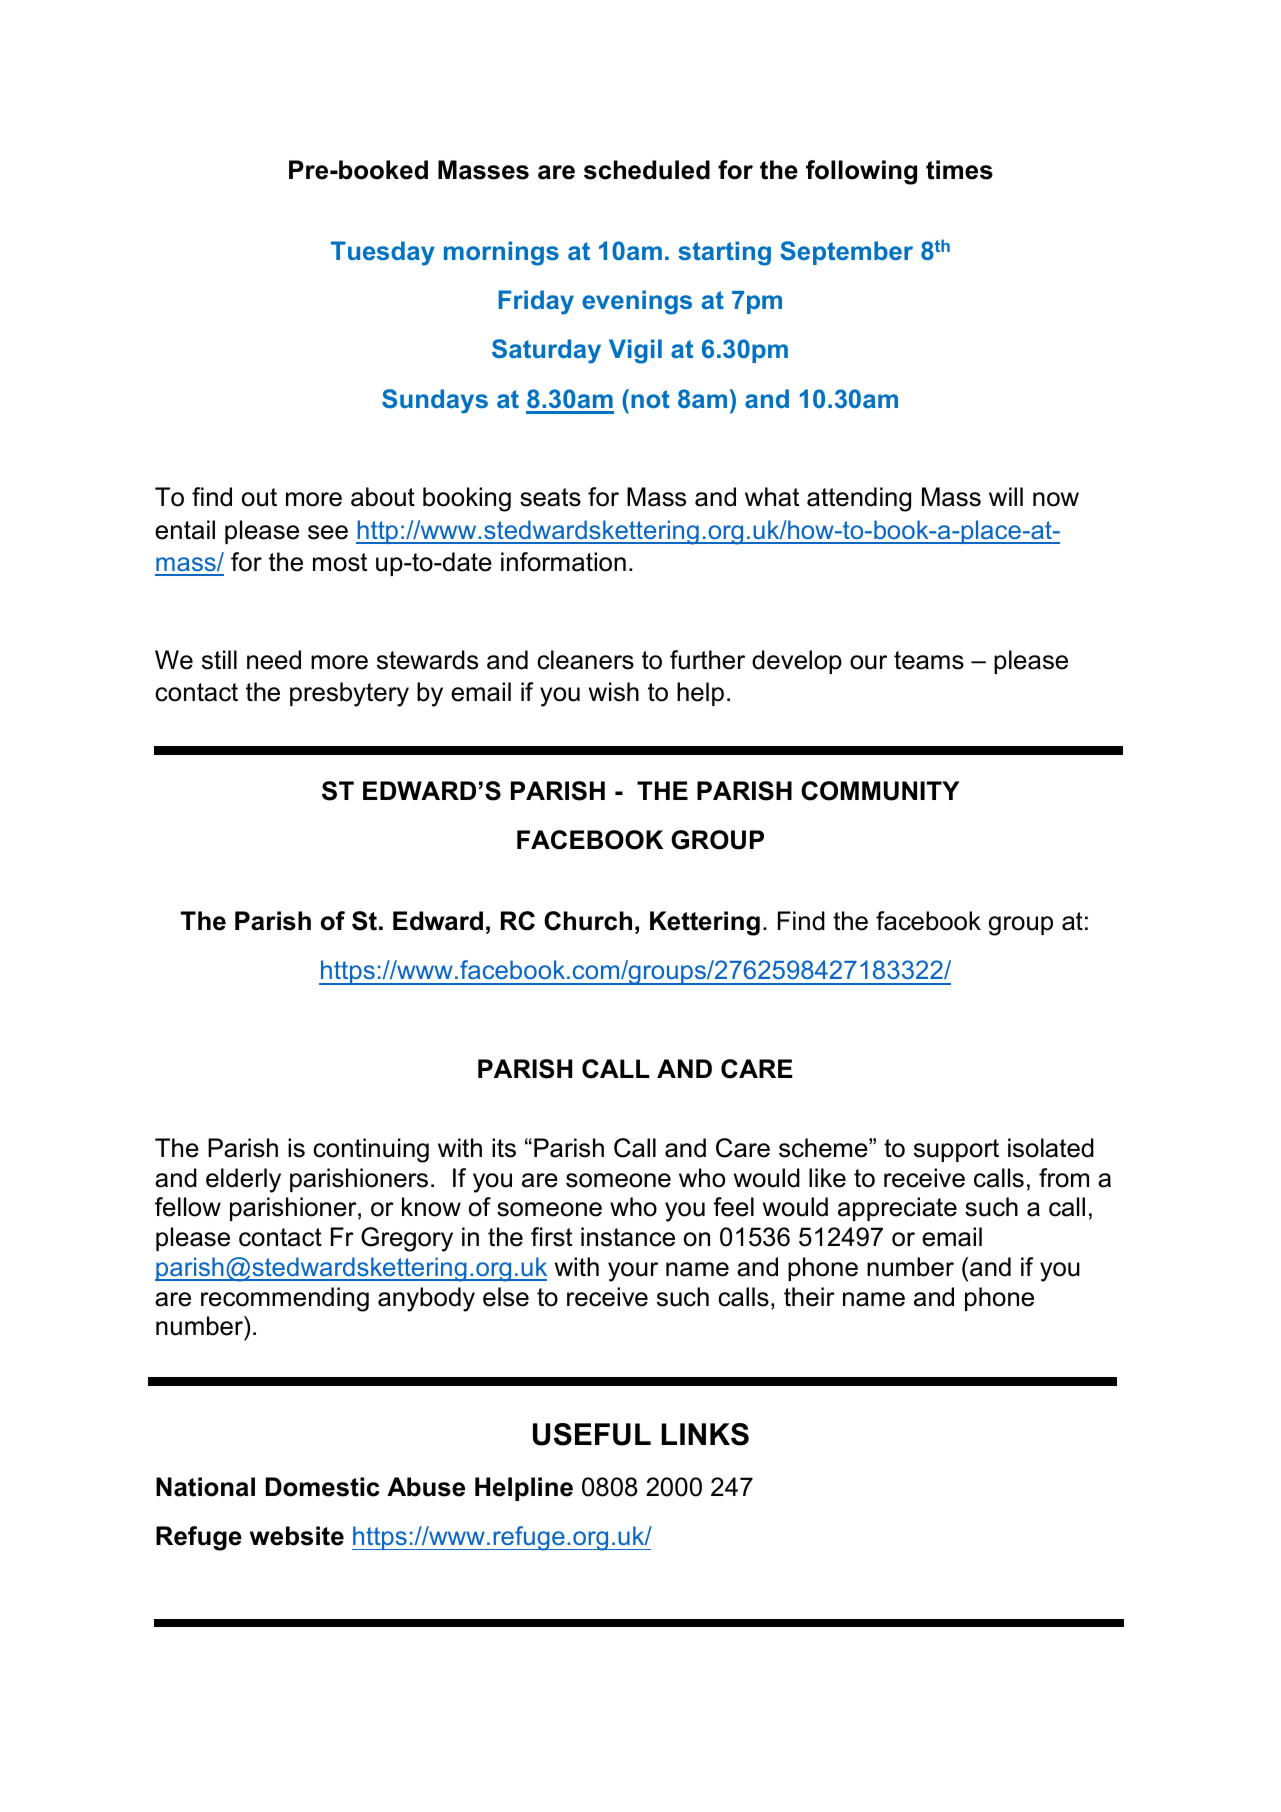 This document has width=1281, height=1812. I want to click on scheduled, so click(647, 170).
